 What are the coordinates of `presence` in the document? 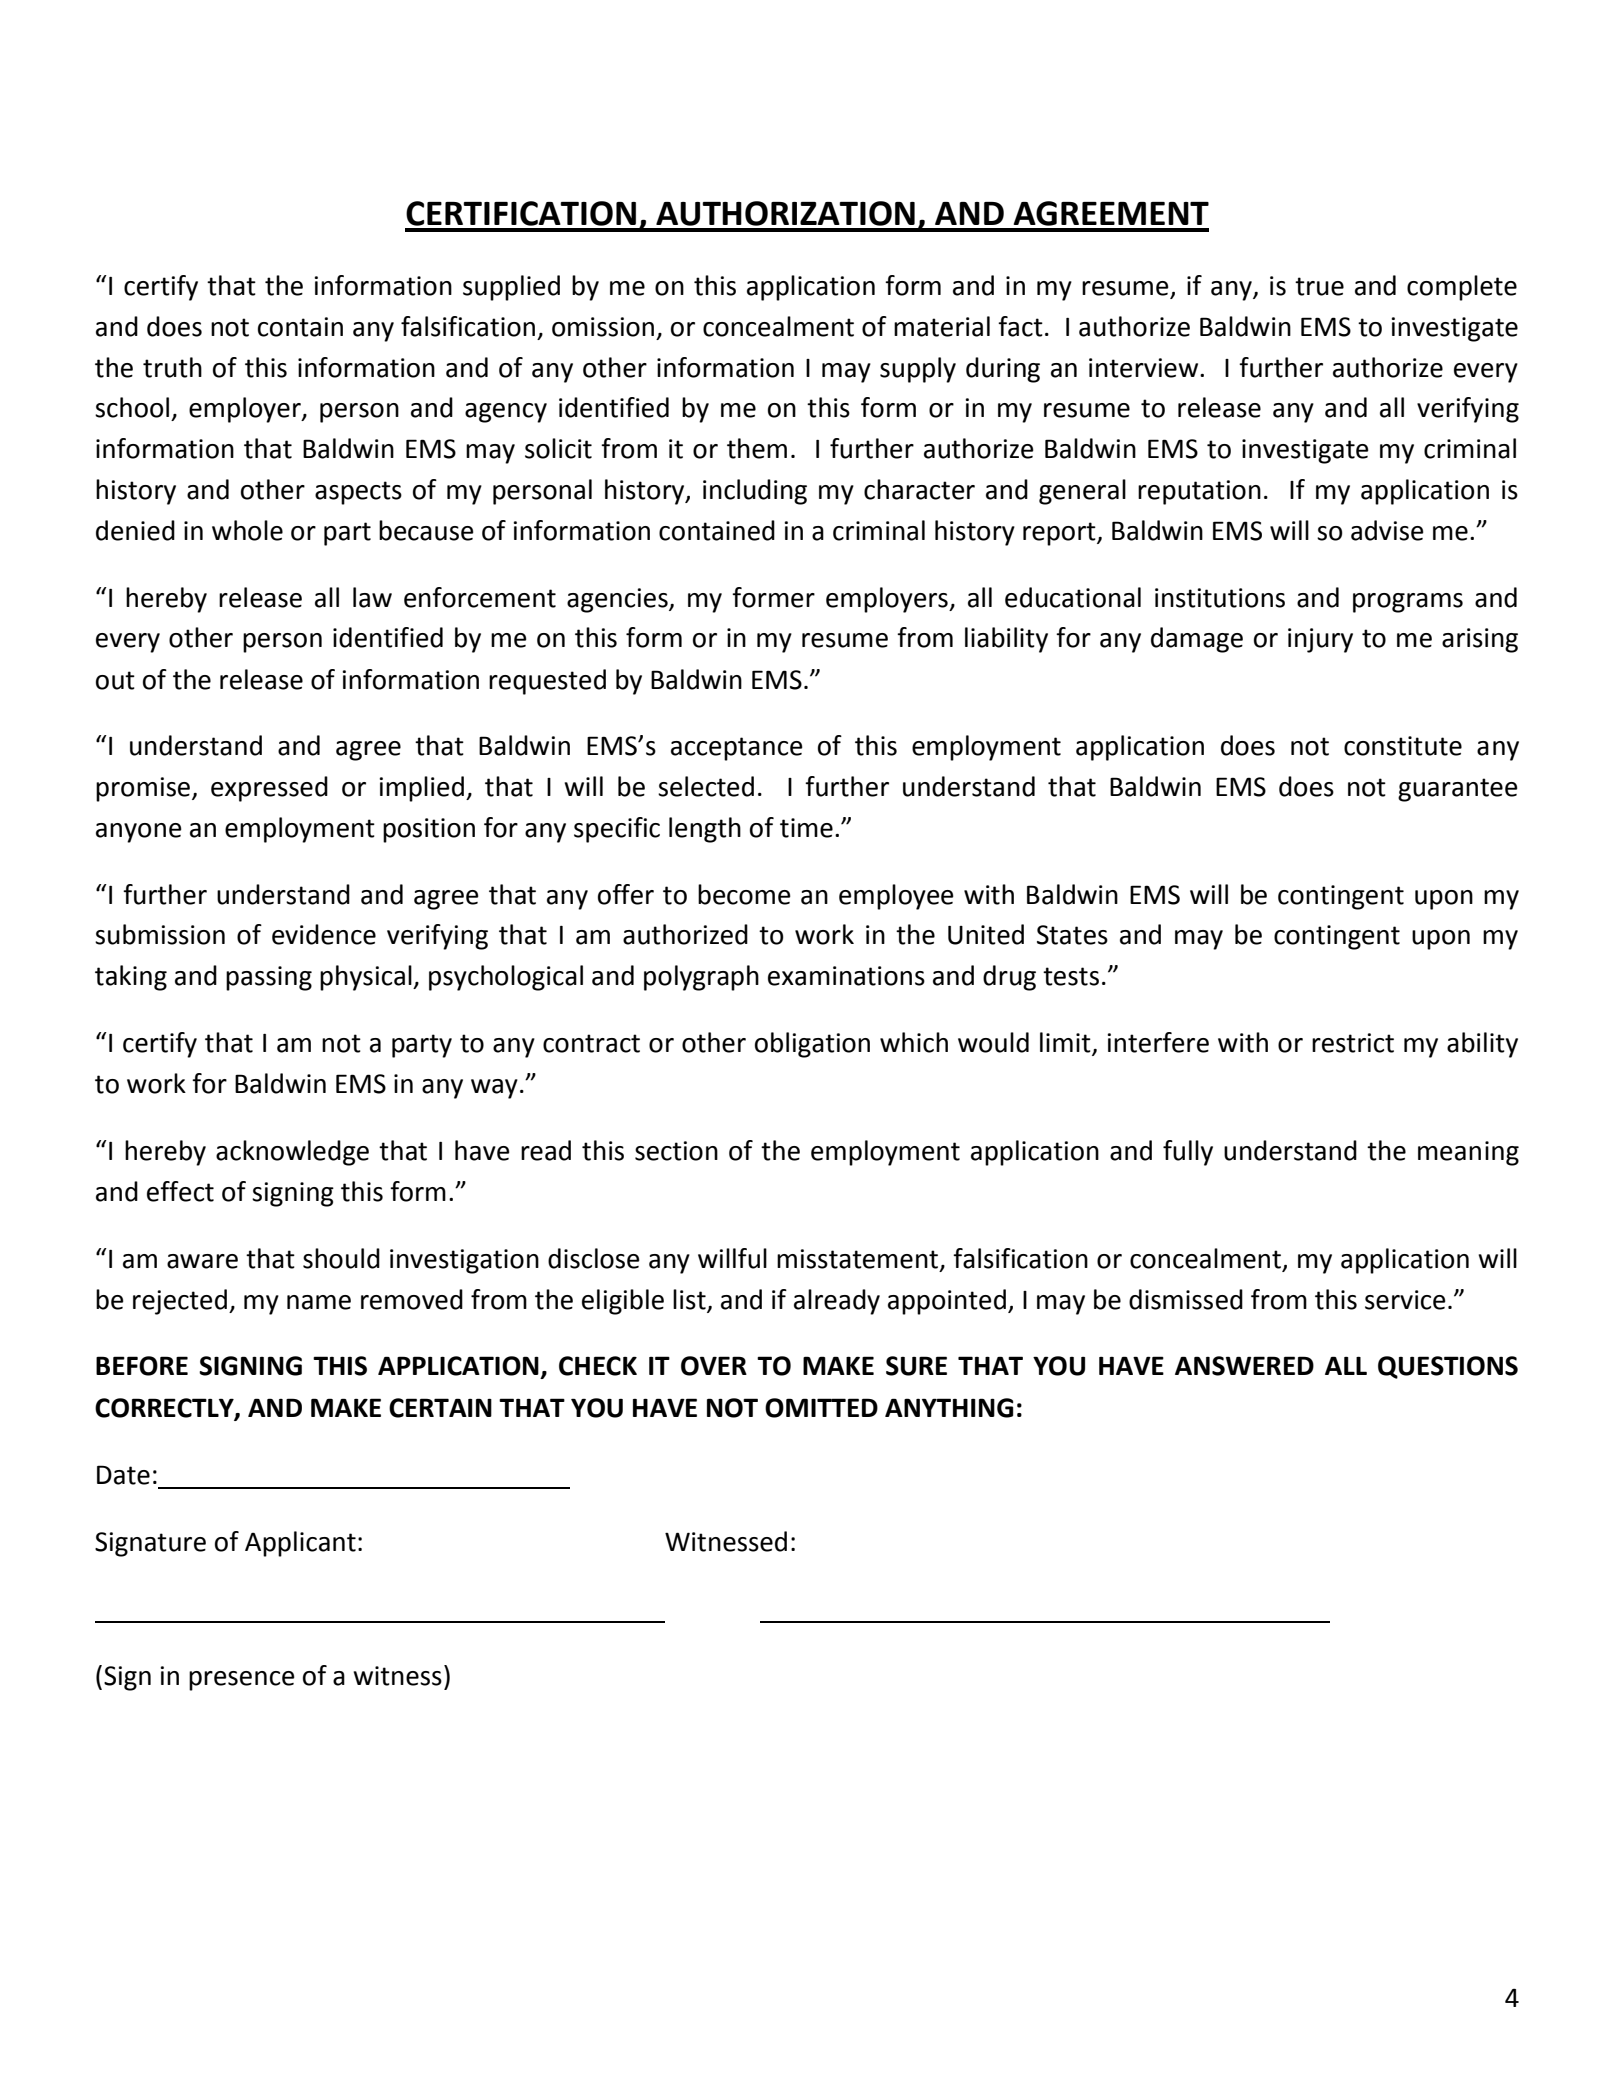 It's located at (242, 1681).
